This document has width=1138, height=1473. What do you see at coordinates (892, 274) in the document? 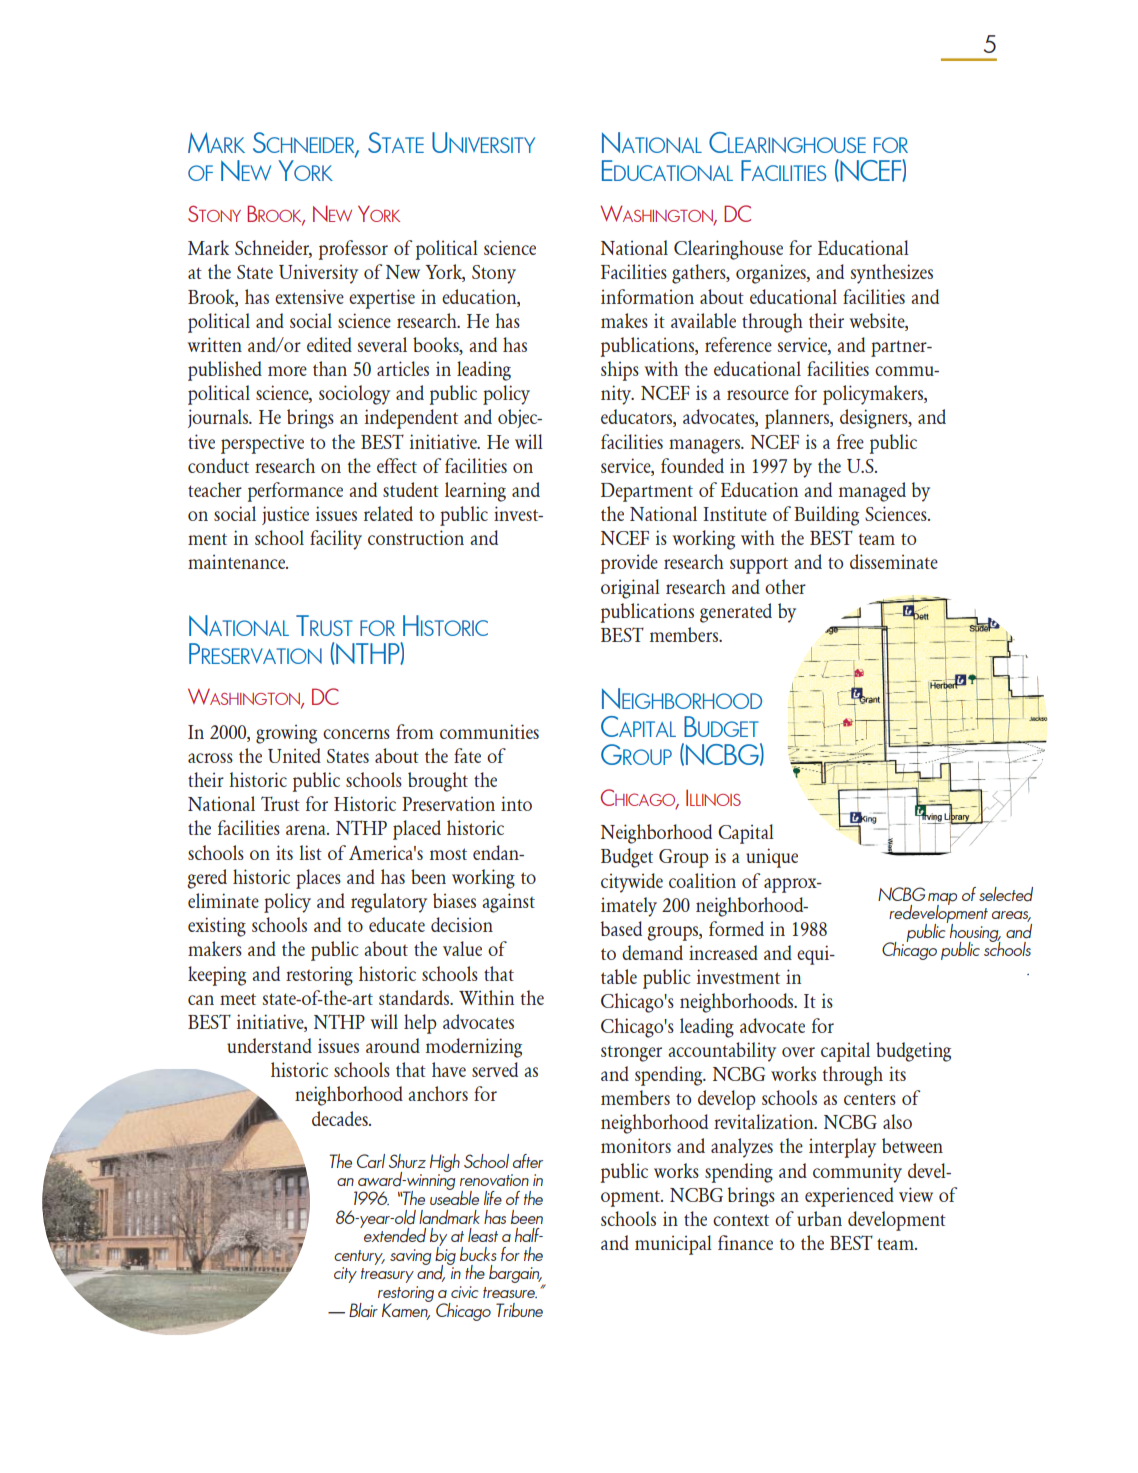
I see `synthesizes` at bounding box center [892, 274].
